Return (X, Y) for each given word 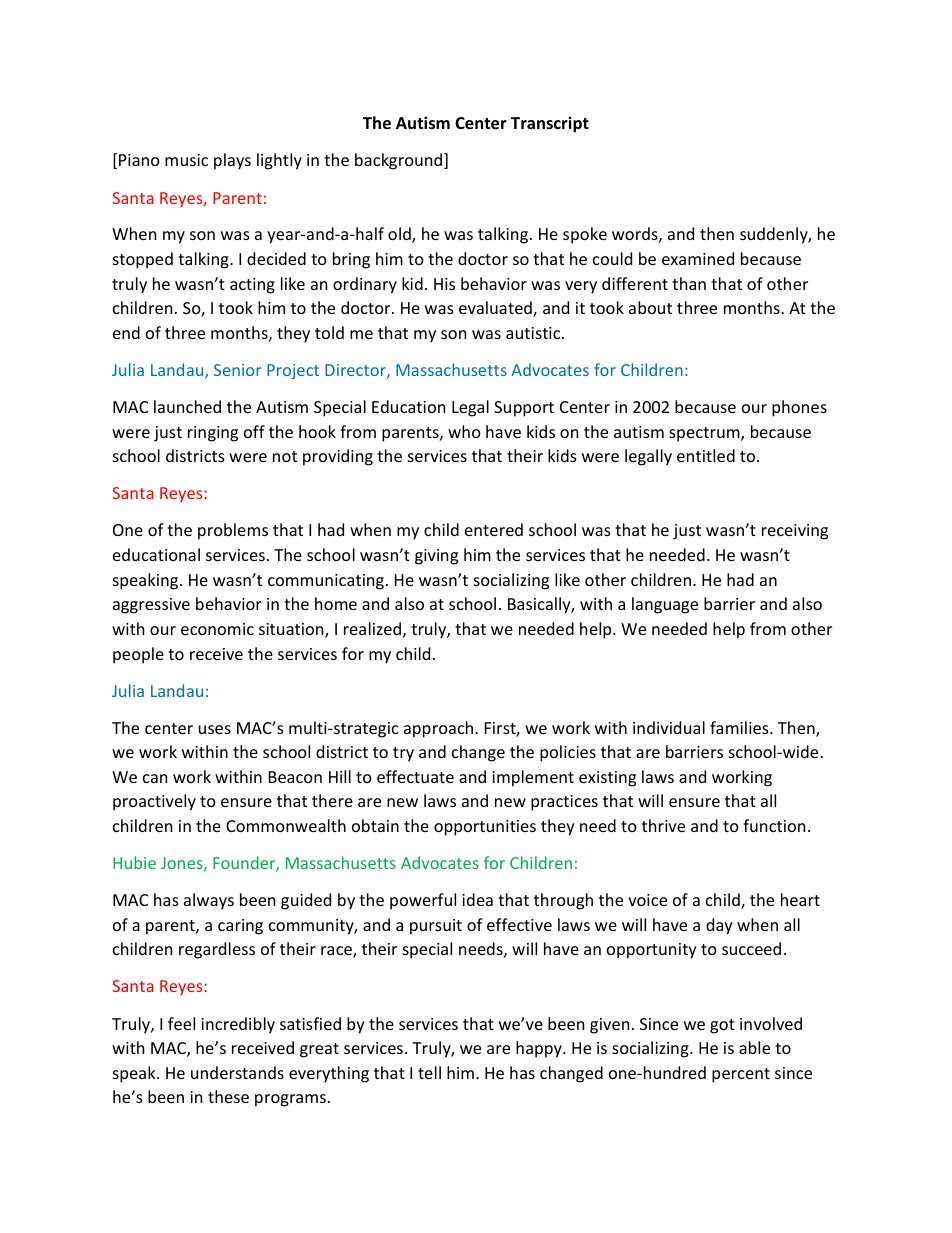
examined (698, 258)
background (400, 161)
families (740, 727)
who (464, 431)
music (186, 160)
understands (237, 1072)
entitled (706, 455)
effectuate (415, 776)
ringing (213, 434)
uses (215, 729)
